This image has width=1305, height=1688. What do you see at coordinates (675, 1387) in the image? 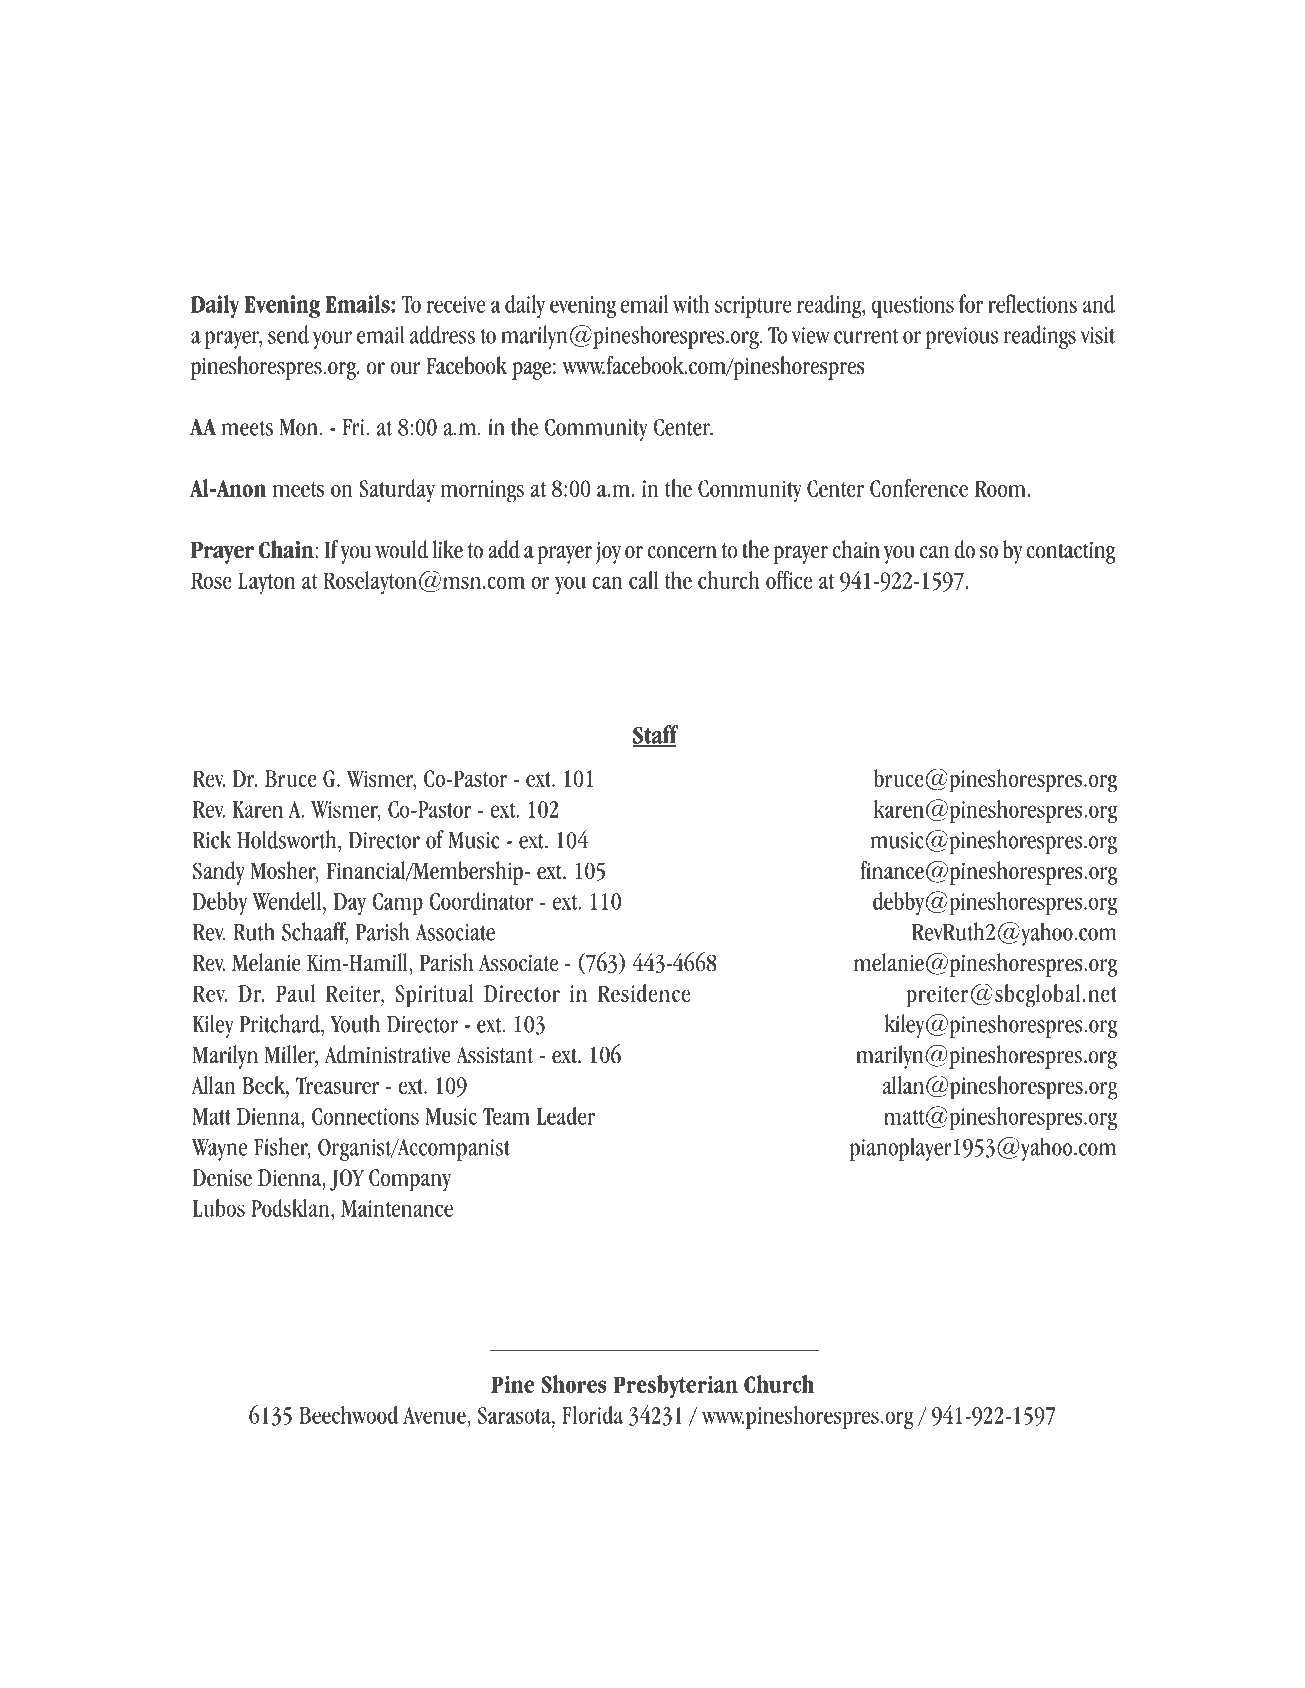
I see `Presbyterian` at bounding box center [675, 1387].
